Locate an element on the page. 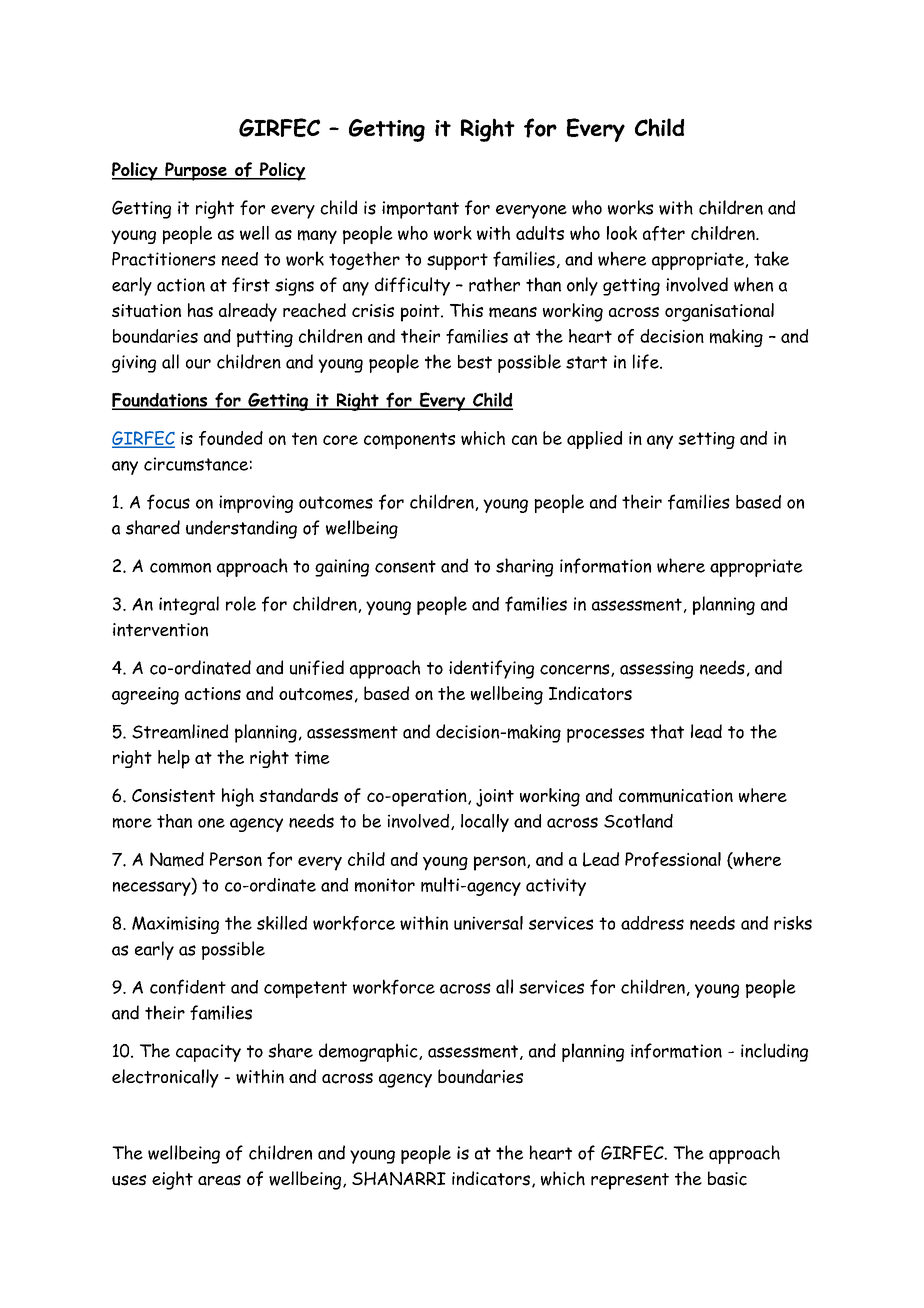 Image resolution: width=924 pixels, height=1308 pixels. Purpose is located at coordinates (196, 171).
